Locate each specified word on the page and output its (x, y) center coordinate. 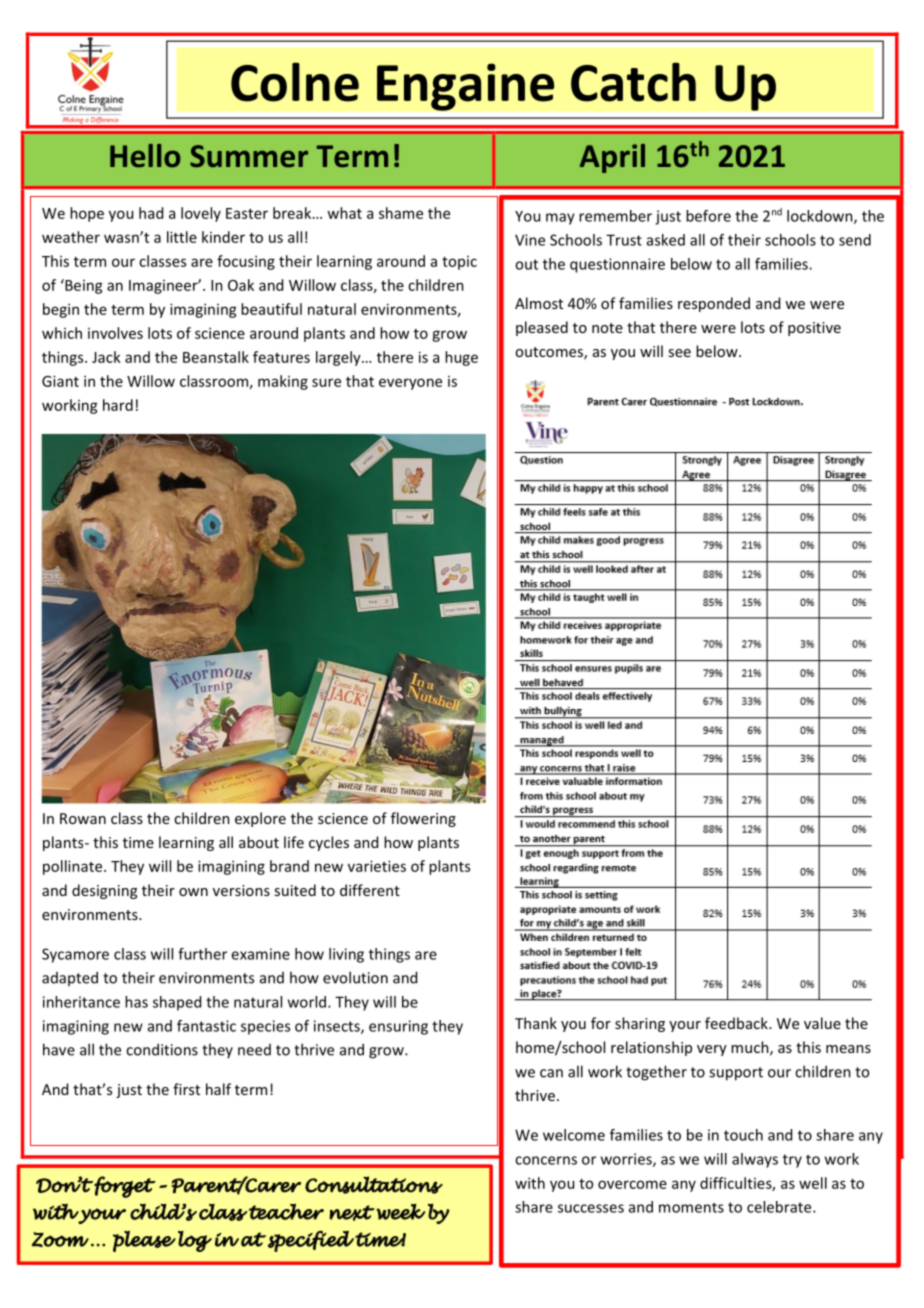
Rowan (83, 818)
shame (401, 213)
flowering (423, 819)
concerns (546, 1160)
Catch (633, 82)
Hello (145, 156)
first (186, 1089)
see (679, 353)
